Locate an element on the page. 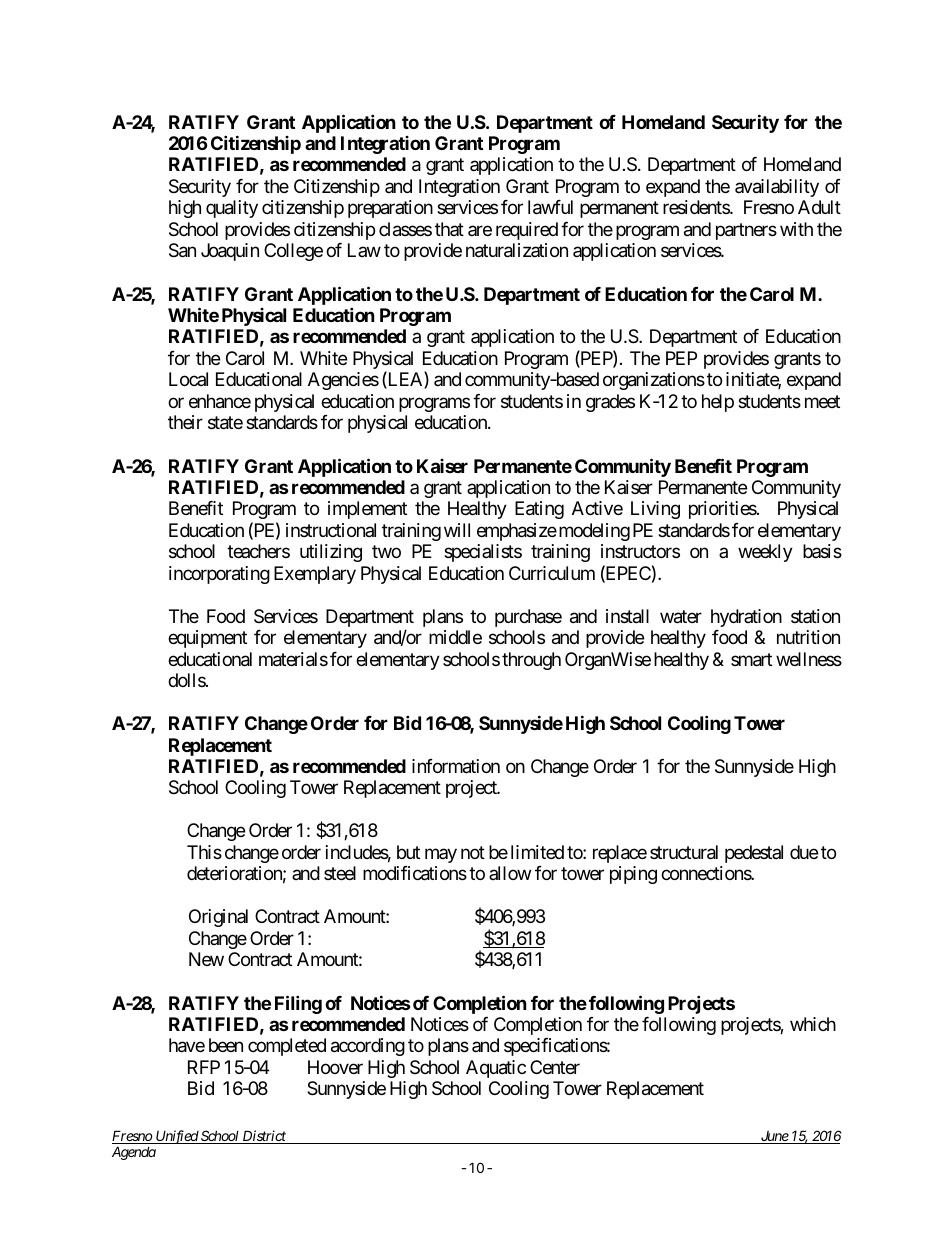 This document has height=1233, width=952. smart is located at coordinates (751, 660).
